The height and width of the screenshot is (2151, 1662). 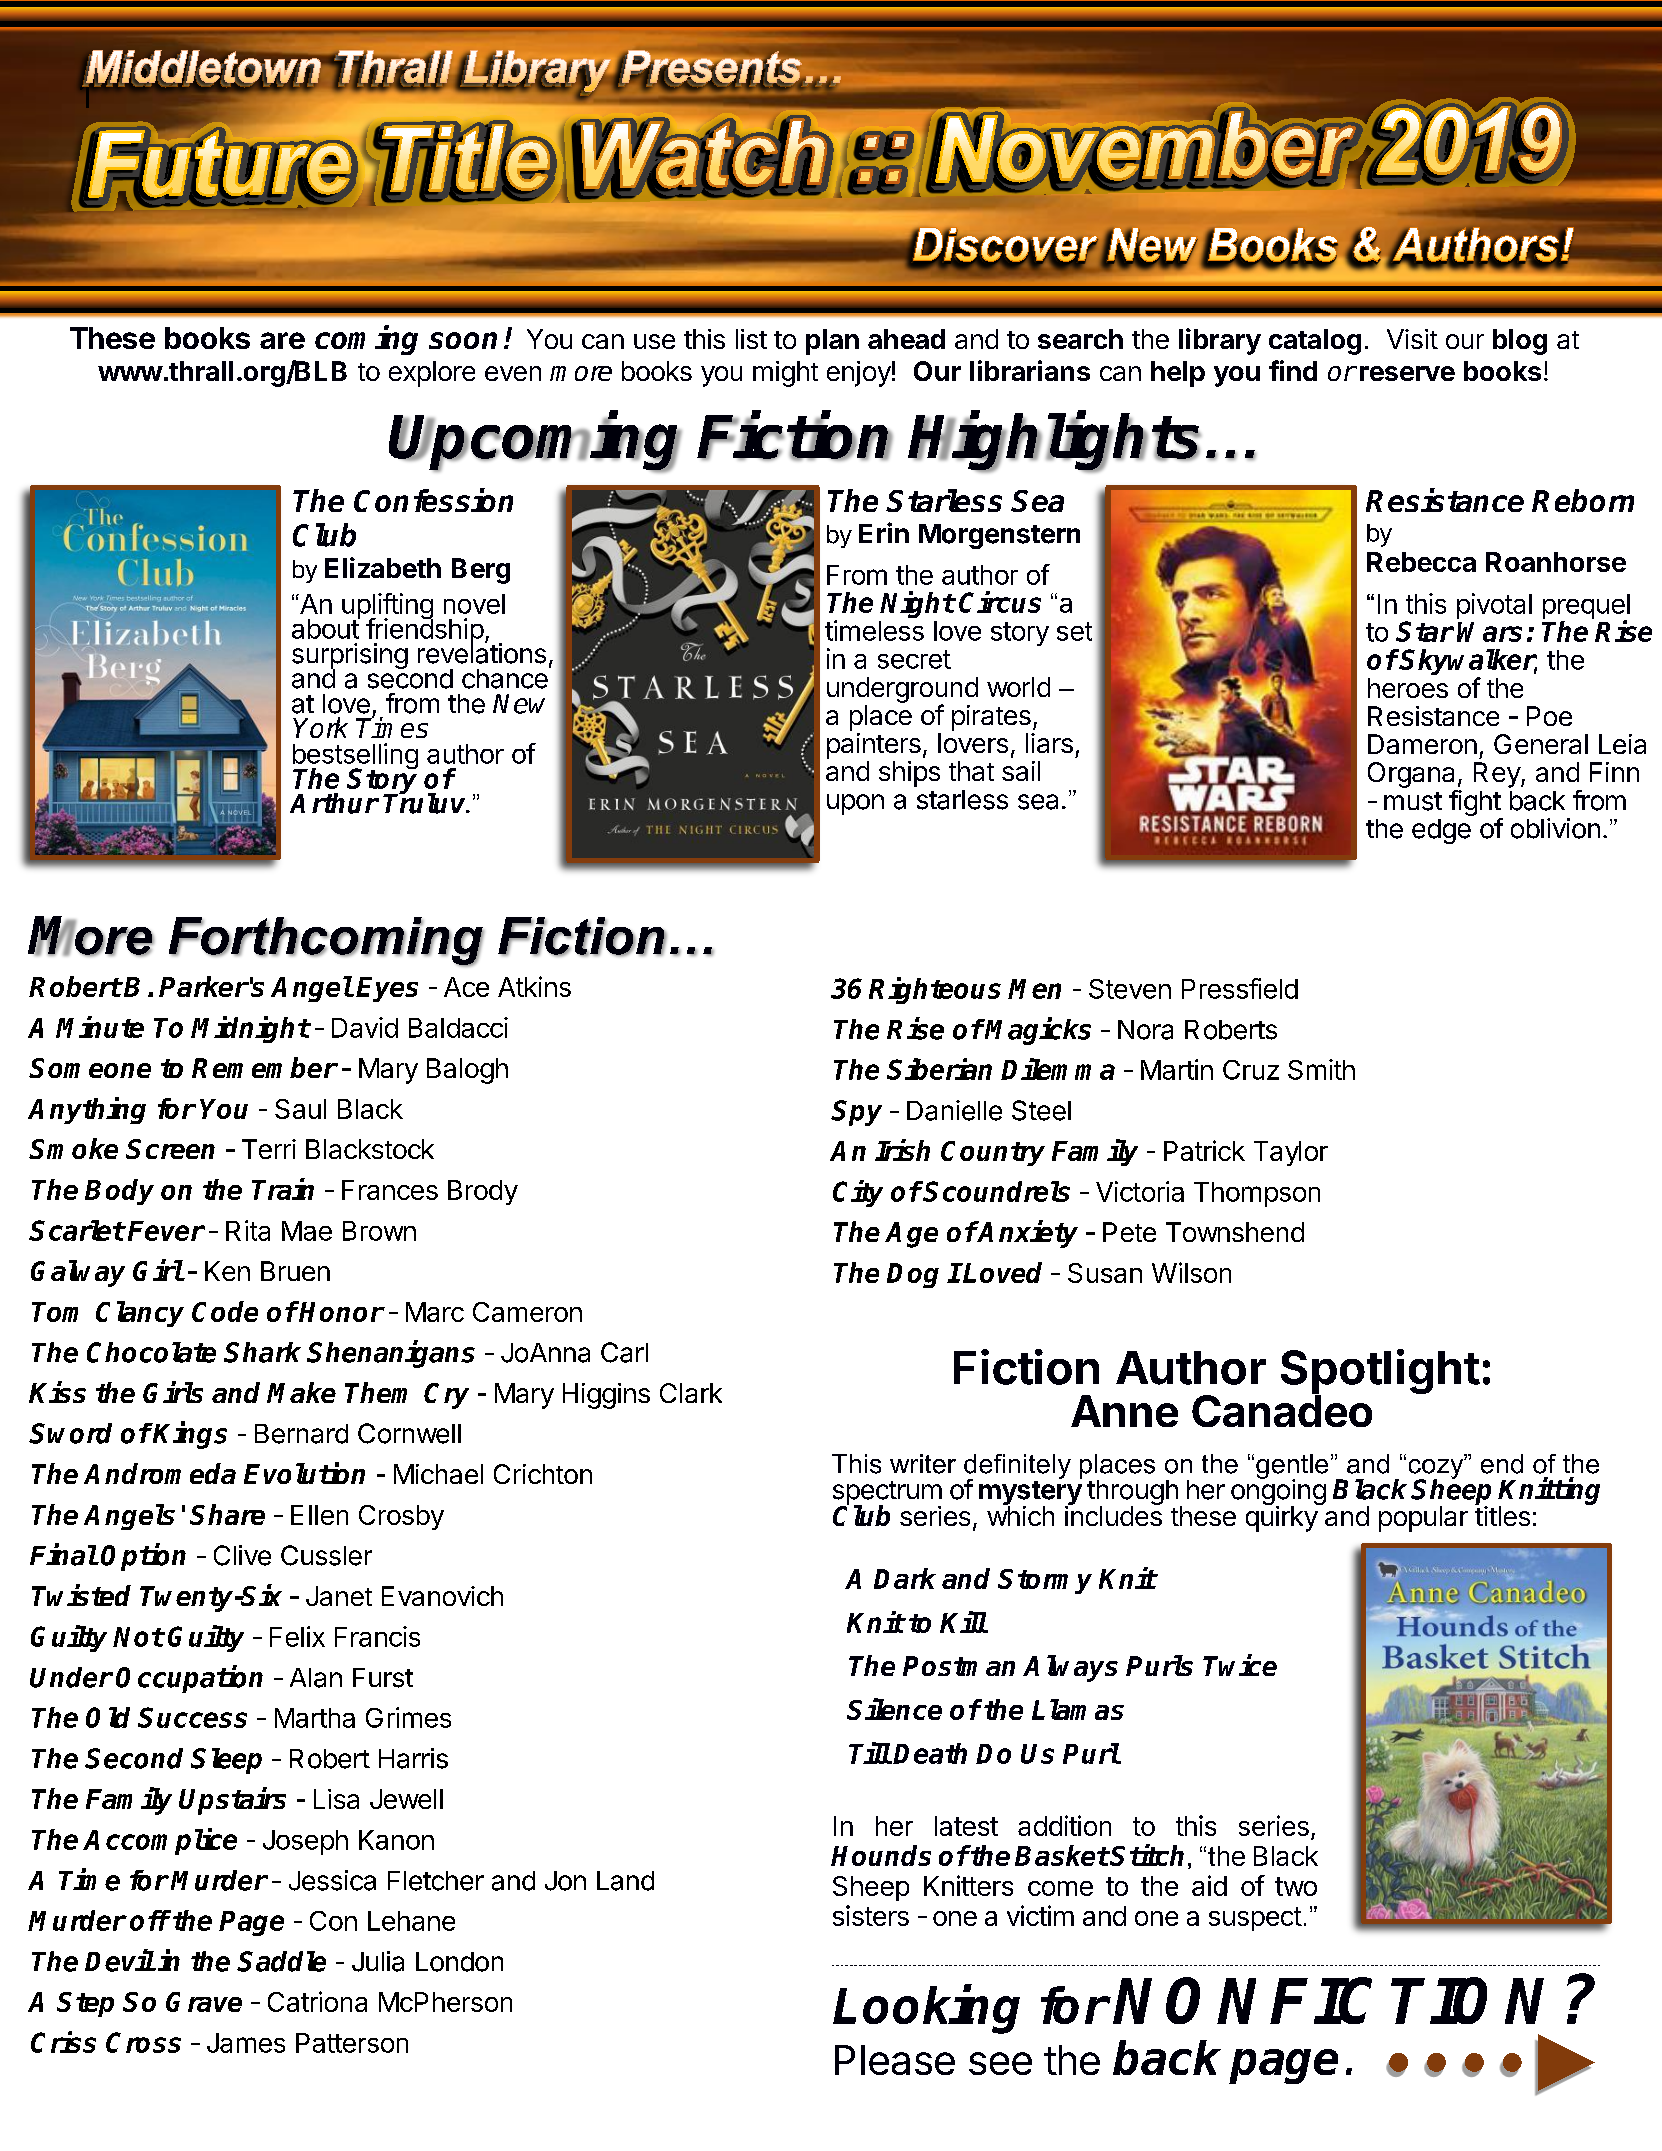 I want to click on Train, so click(x=283, y=1189).
